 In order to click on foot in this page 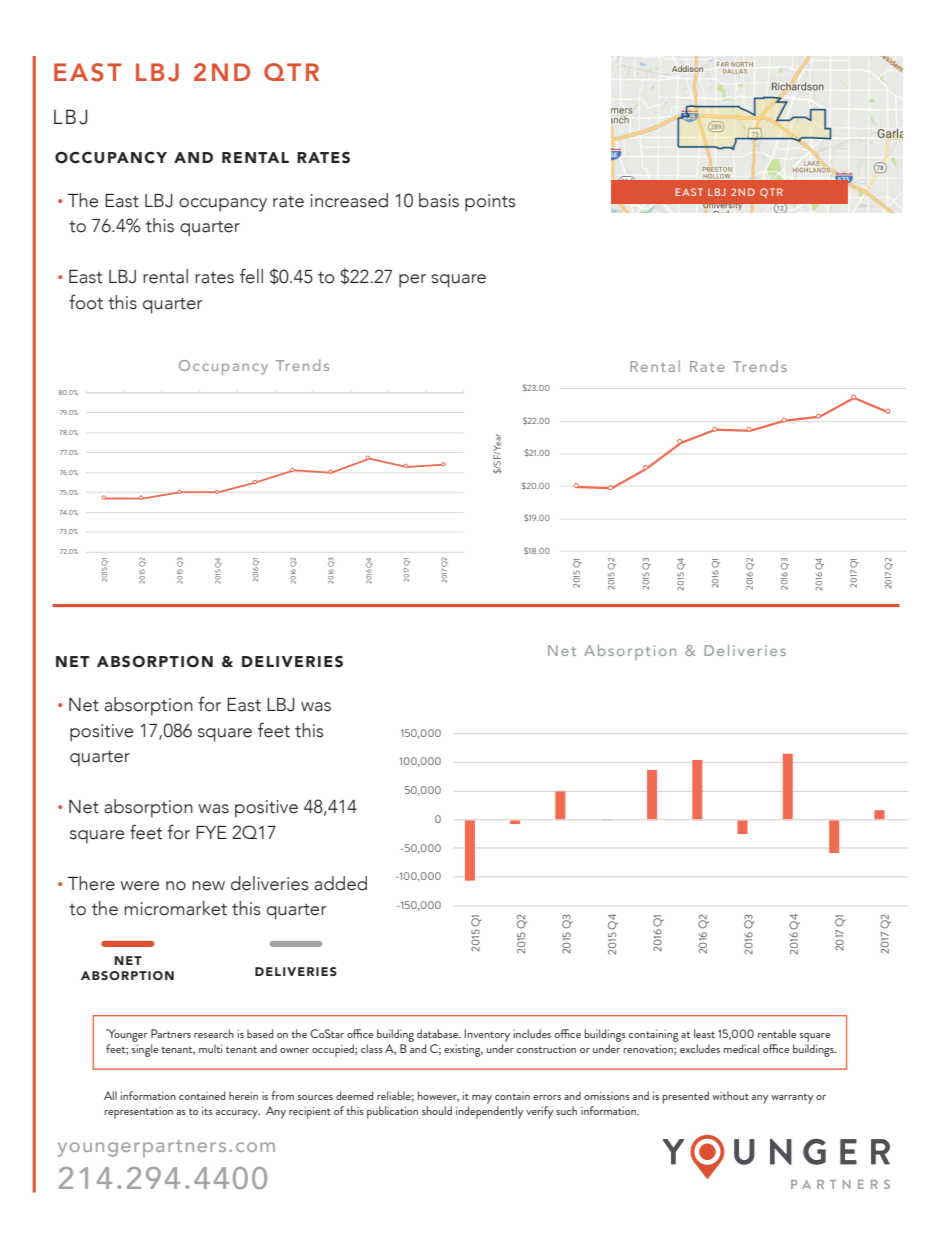, I will do `click(86, 302)`.
